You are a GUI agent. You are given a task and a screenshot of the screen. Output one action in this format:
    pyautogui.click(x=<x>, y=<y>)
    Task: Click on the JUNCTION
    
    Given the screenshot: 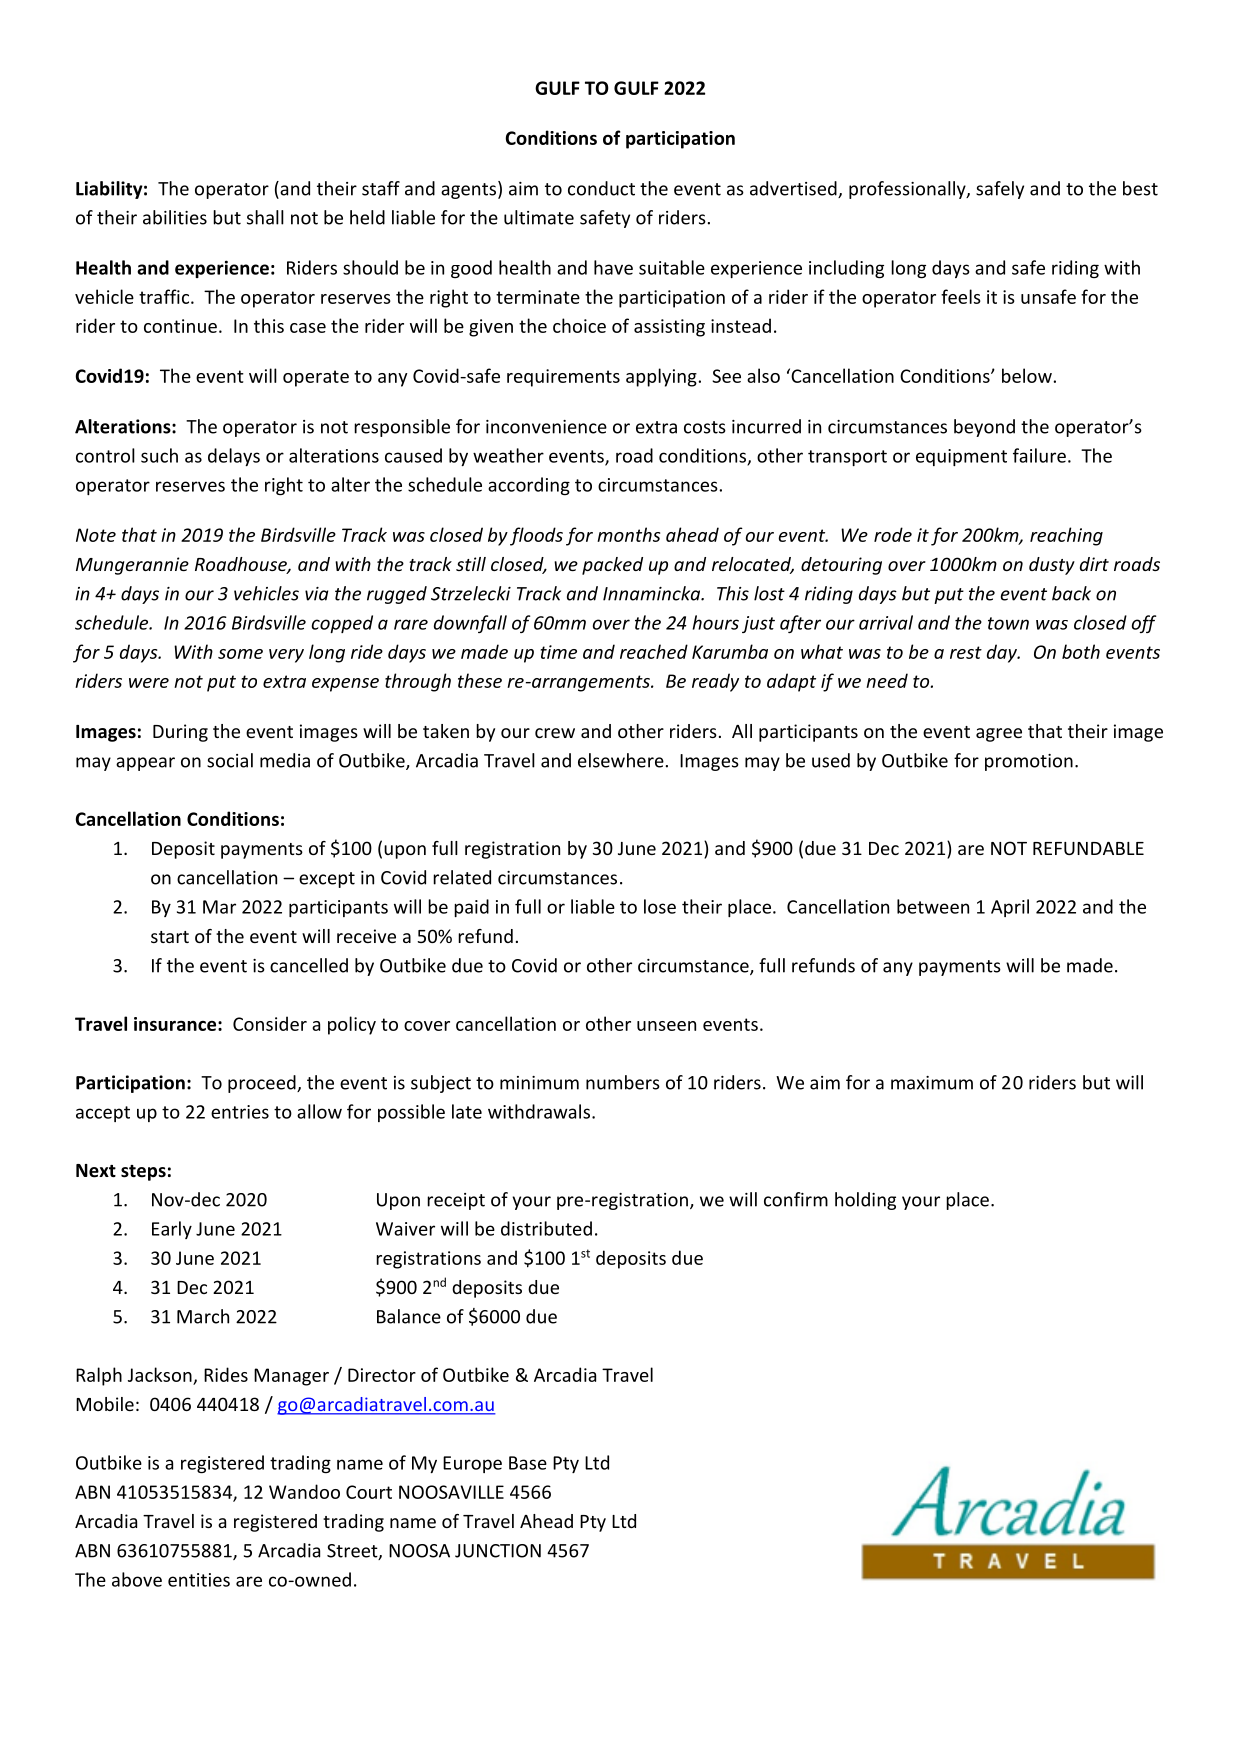 What is the action you would take?
    pyautogui.click(x=498, y=1551)
